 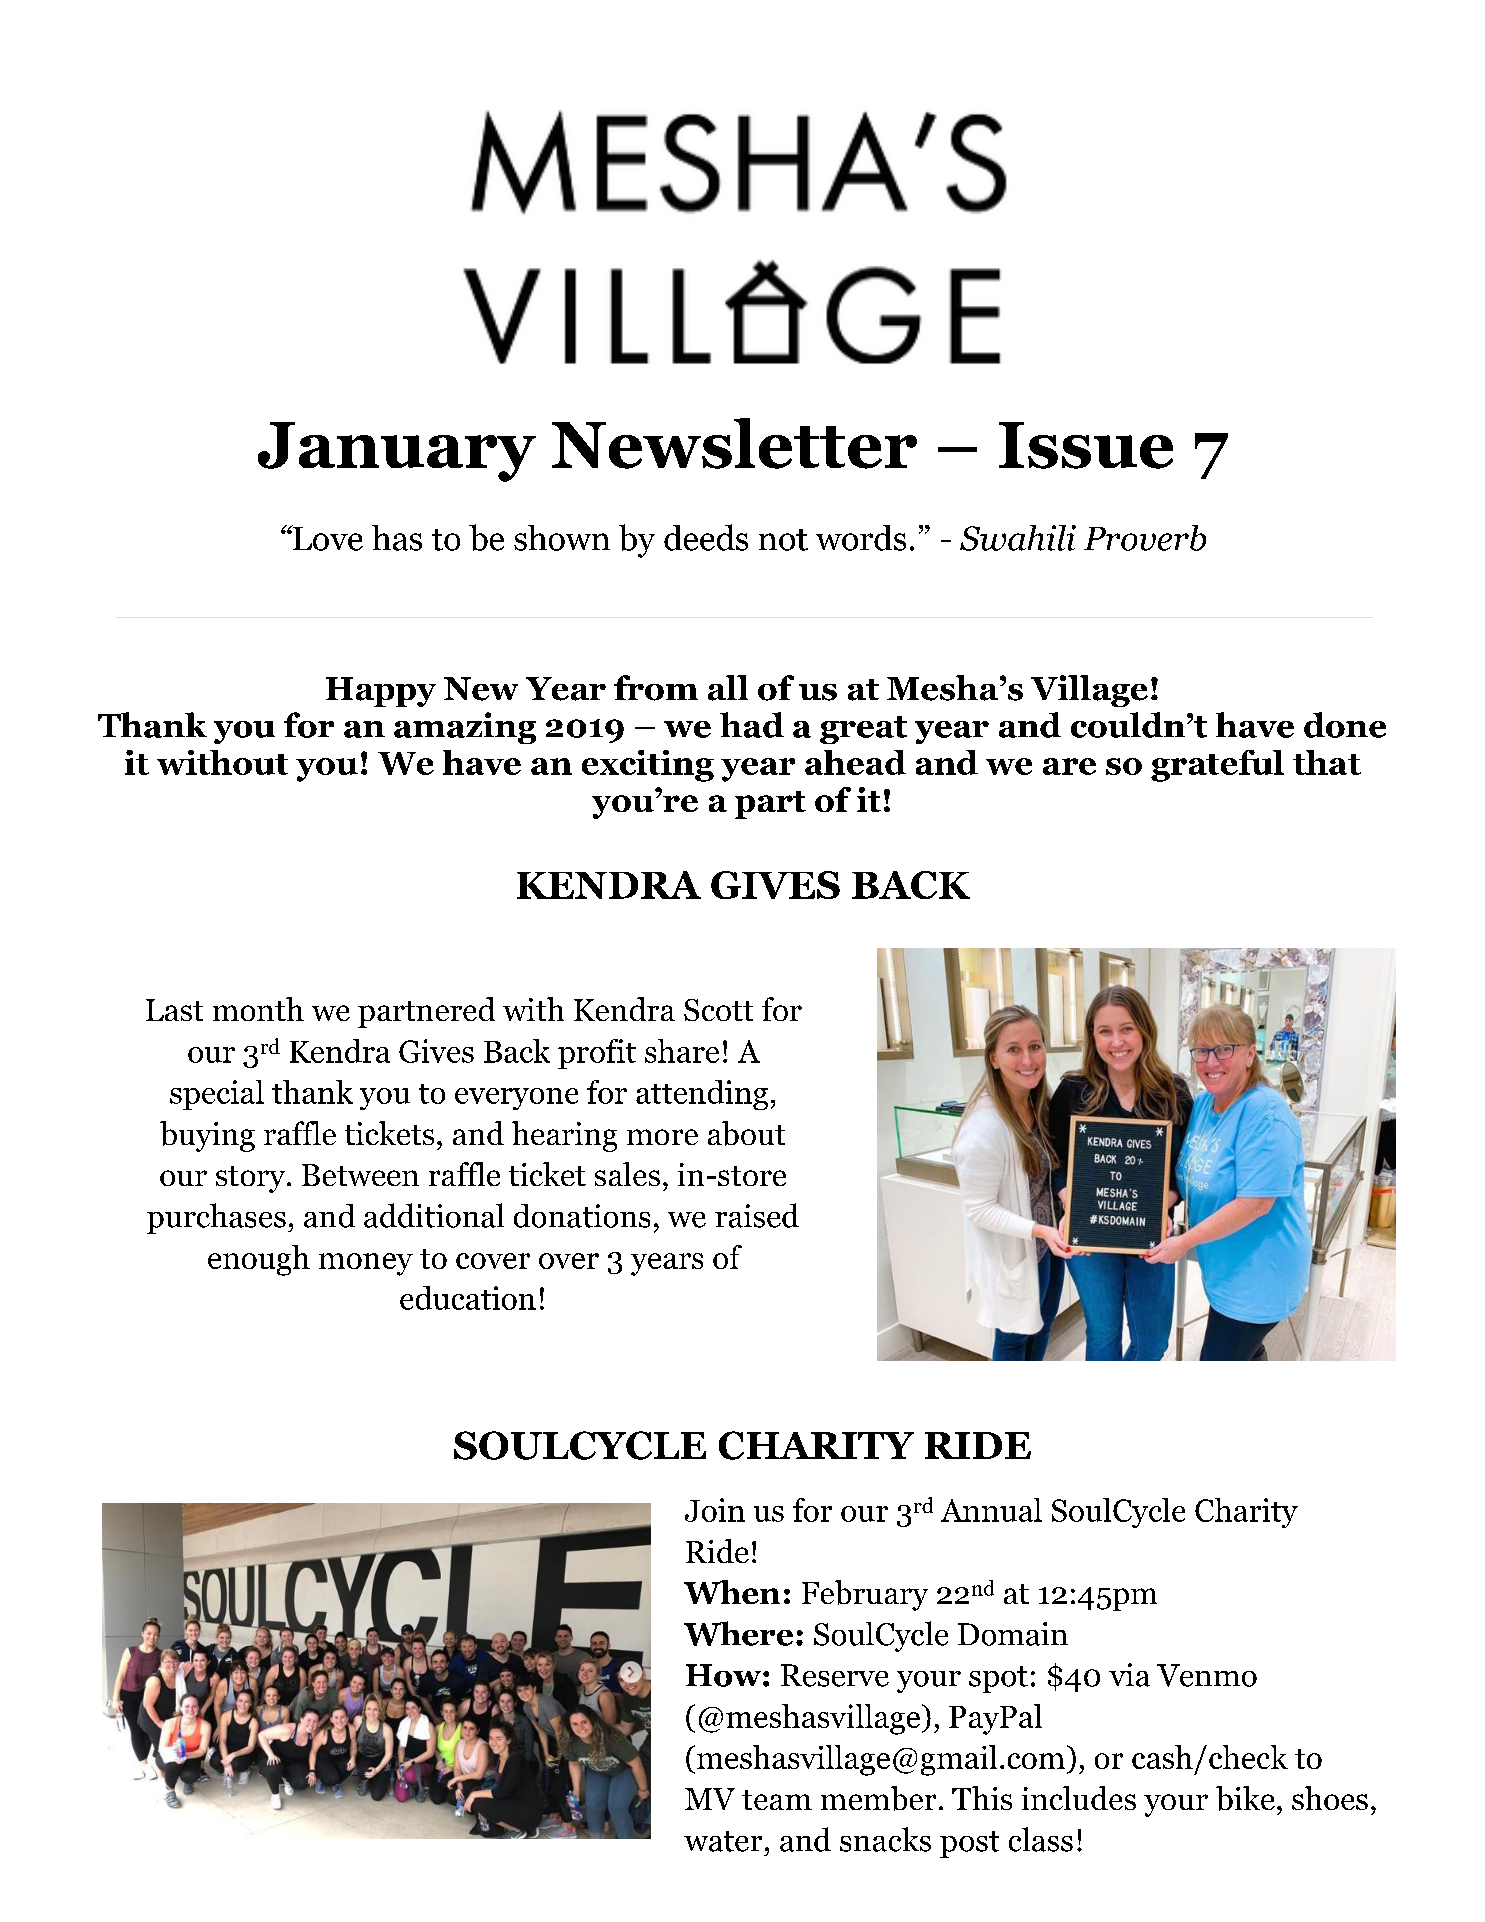 What do you see at coordinates (723, 1841) in the document?
I see `water` at bounding box center [723, 1841].
